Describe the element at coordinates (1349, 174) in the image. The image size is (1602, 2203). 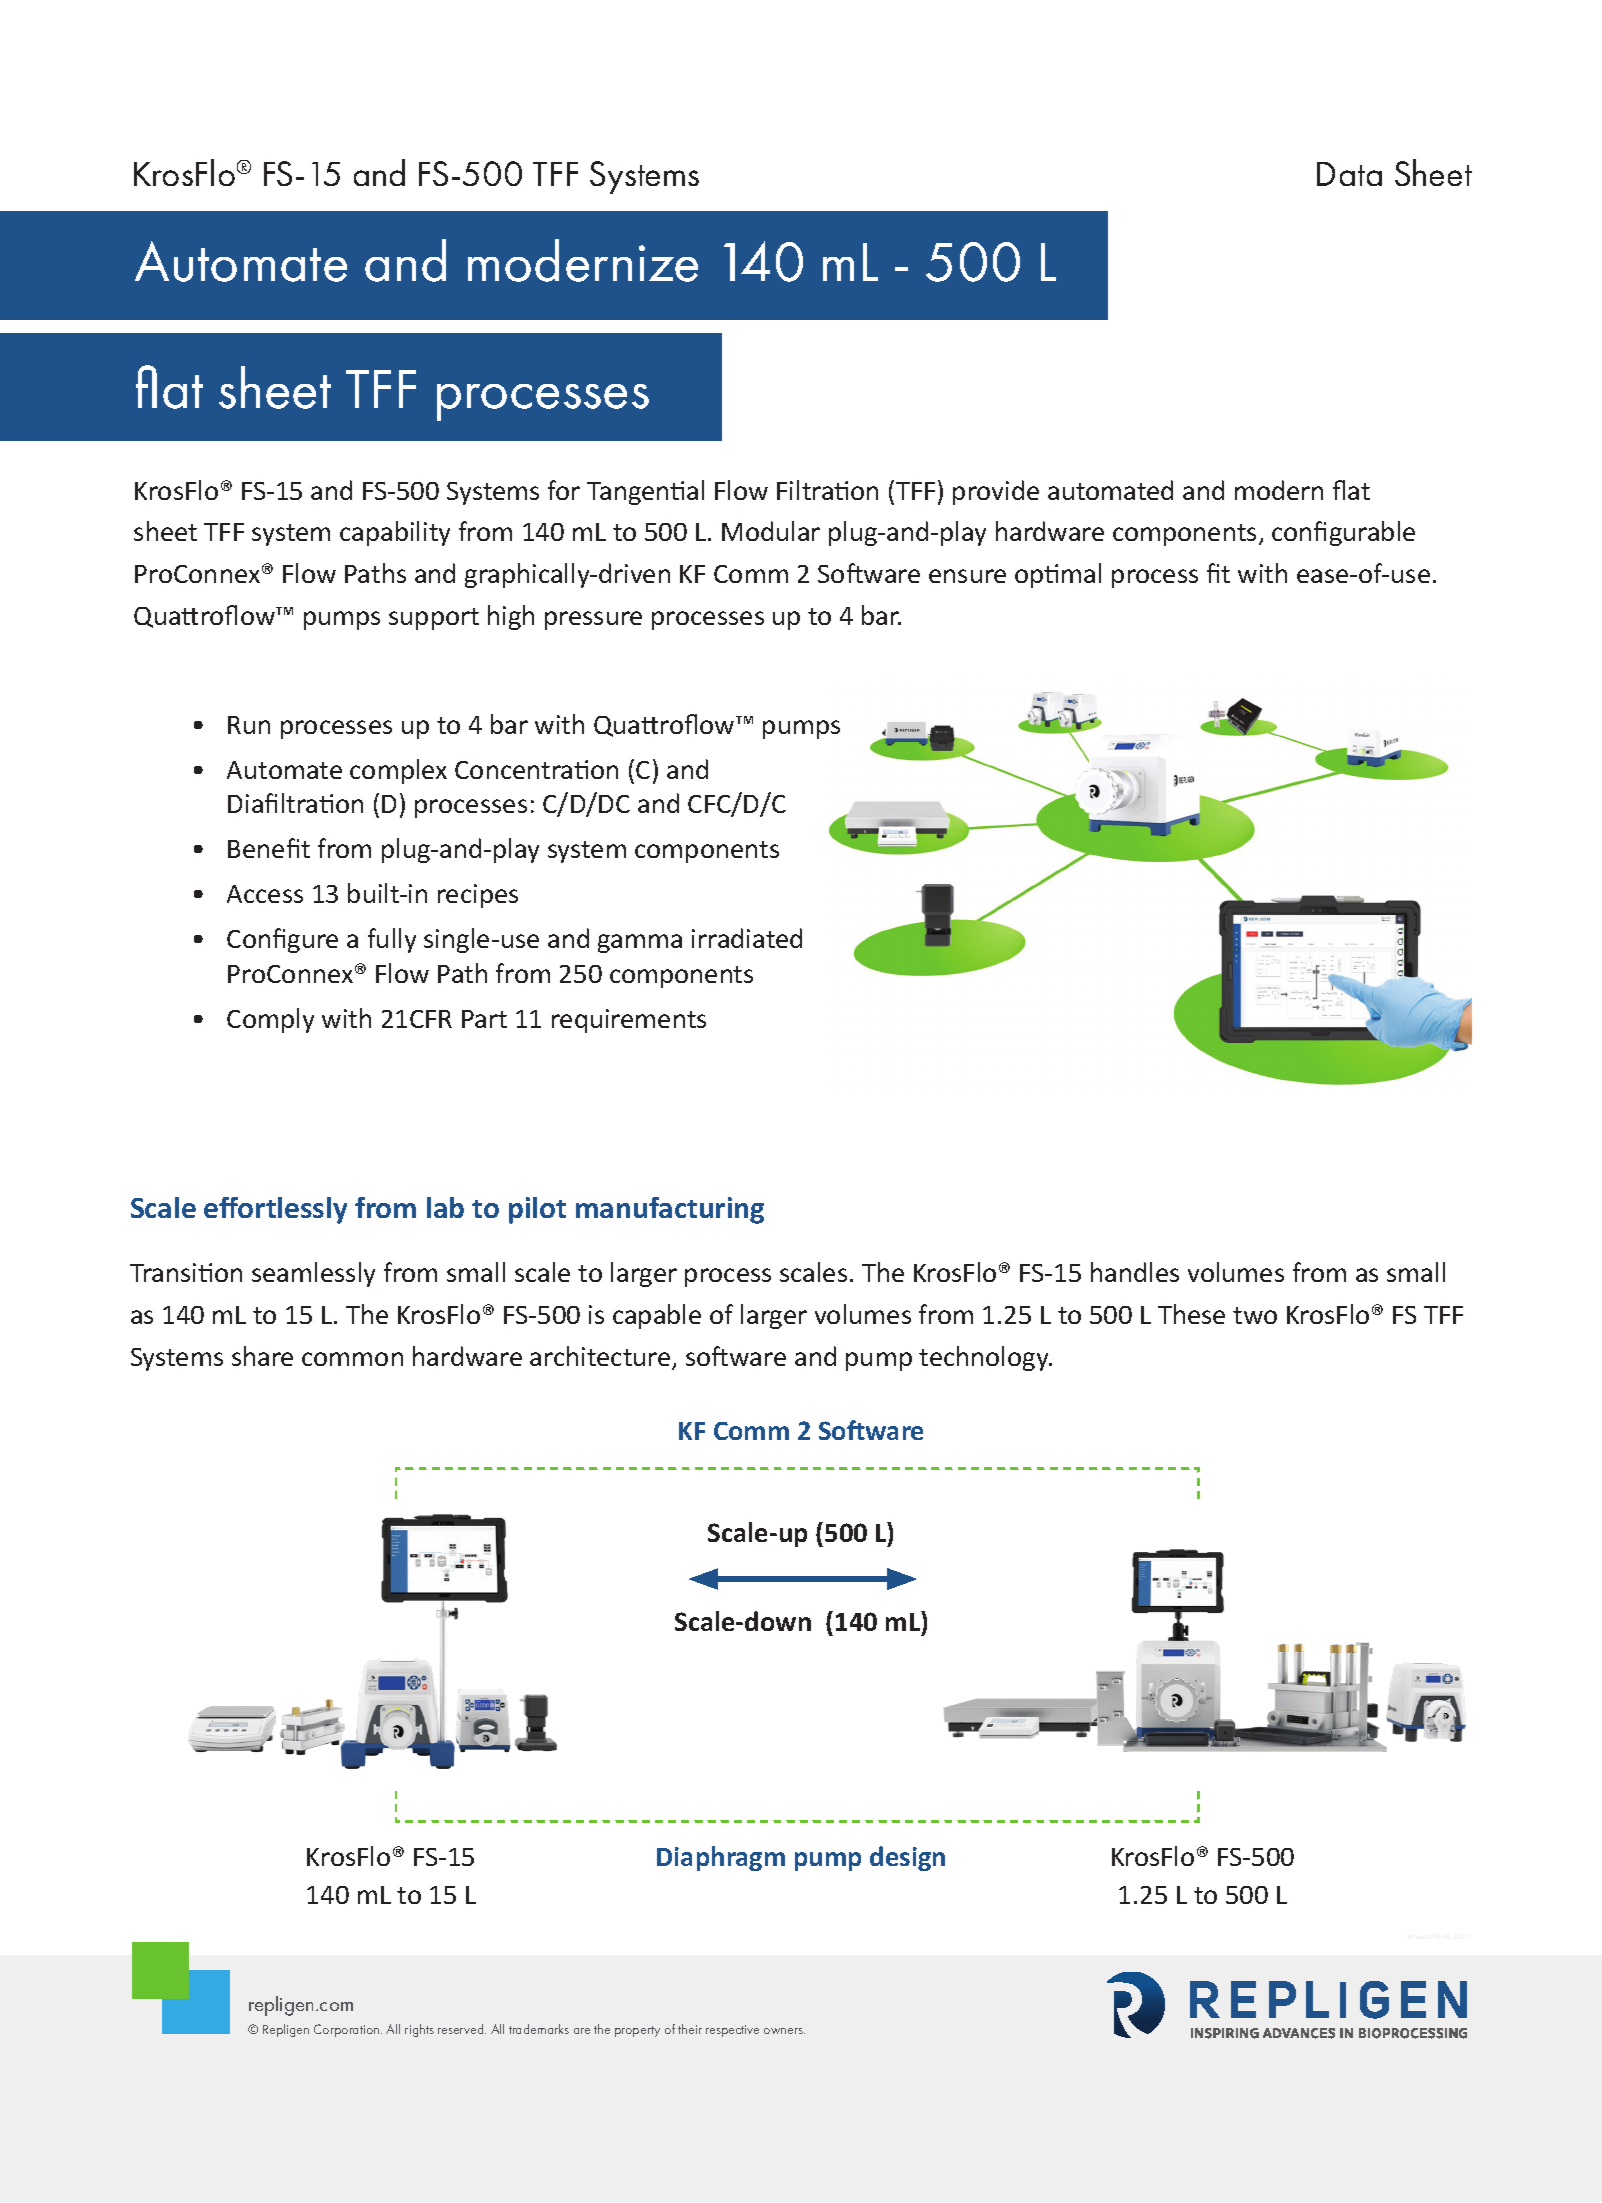
I see `Data` at that location.
